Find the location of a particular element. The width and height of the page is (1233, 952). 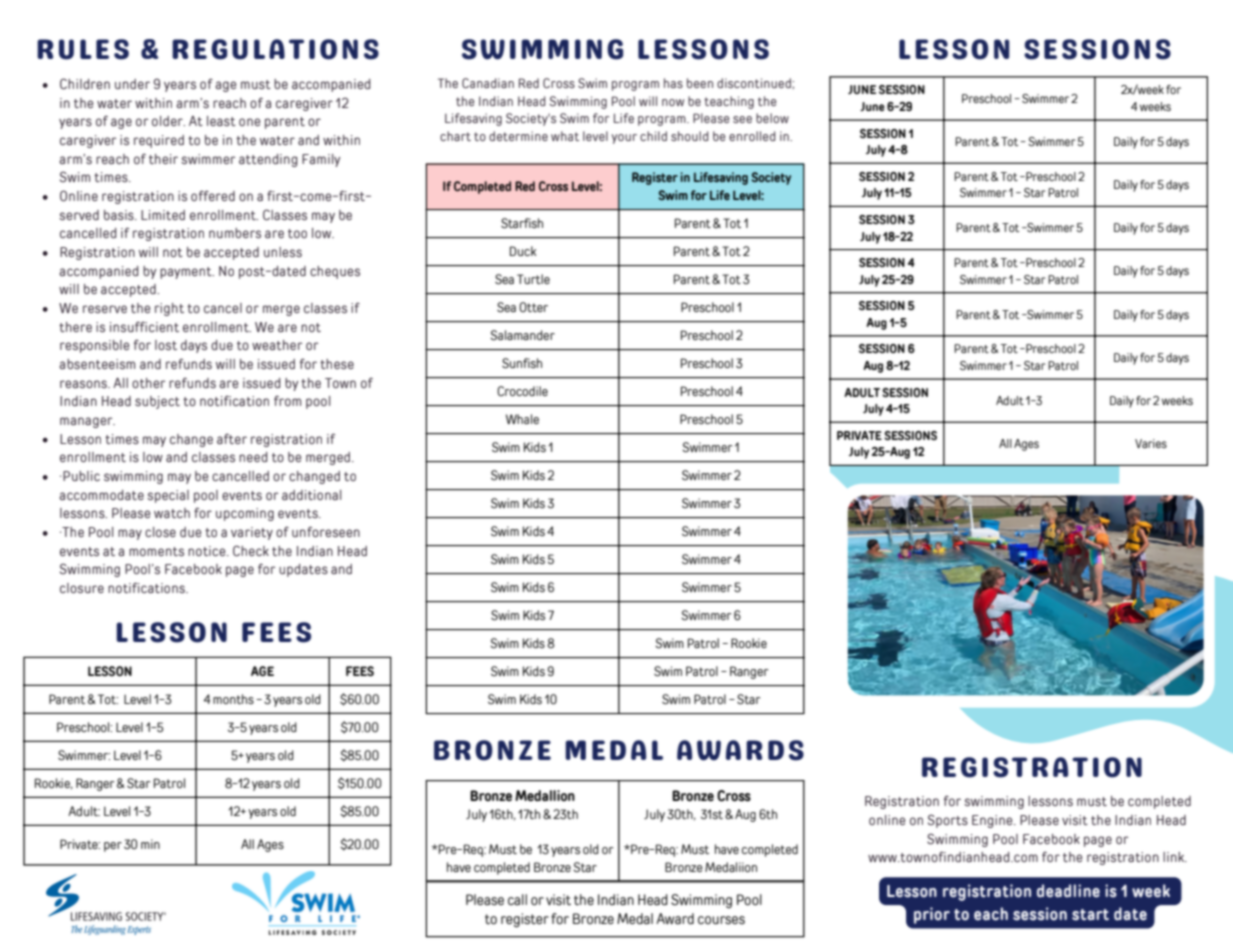

Varies is located at coordinates (1151, 443).
